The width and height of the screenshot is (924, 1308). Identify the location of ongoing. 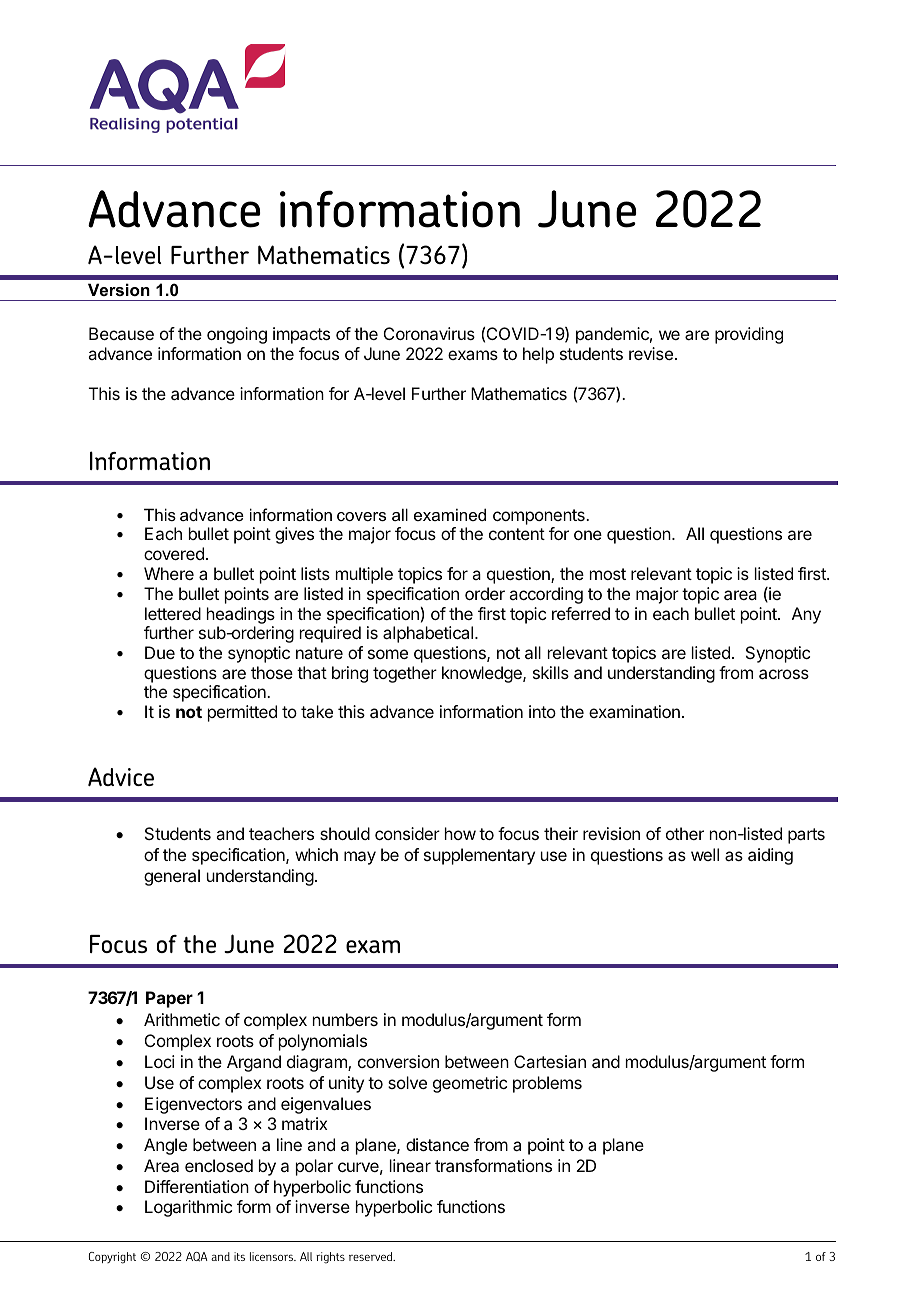
(237, 335).
